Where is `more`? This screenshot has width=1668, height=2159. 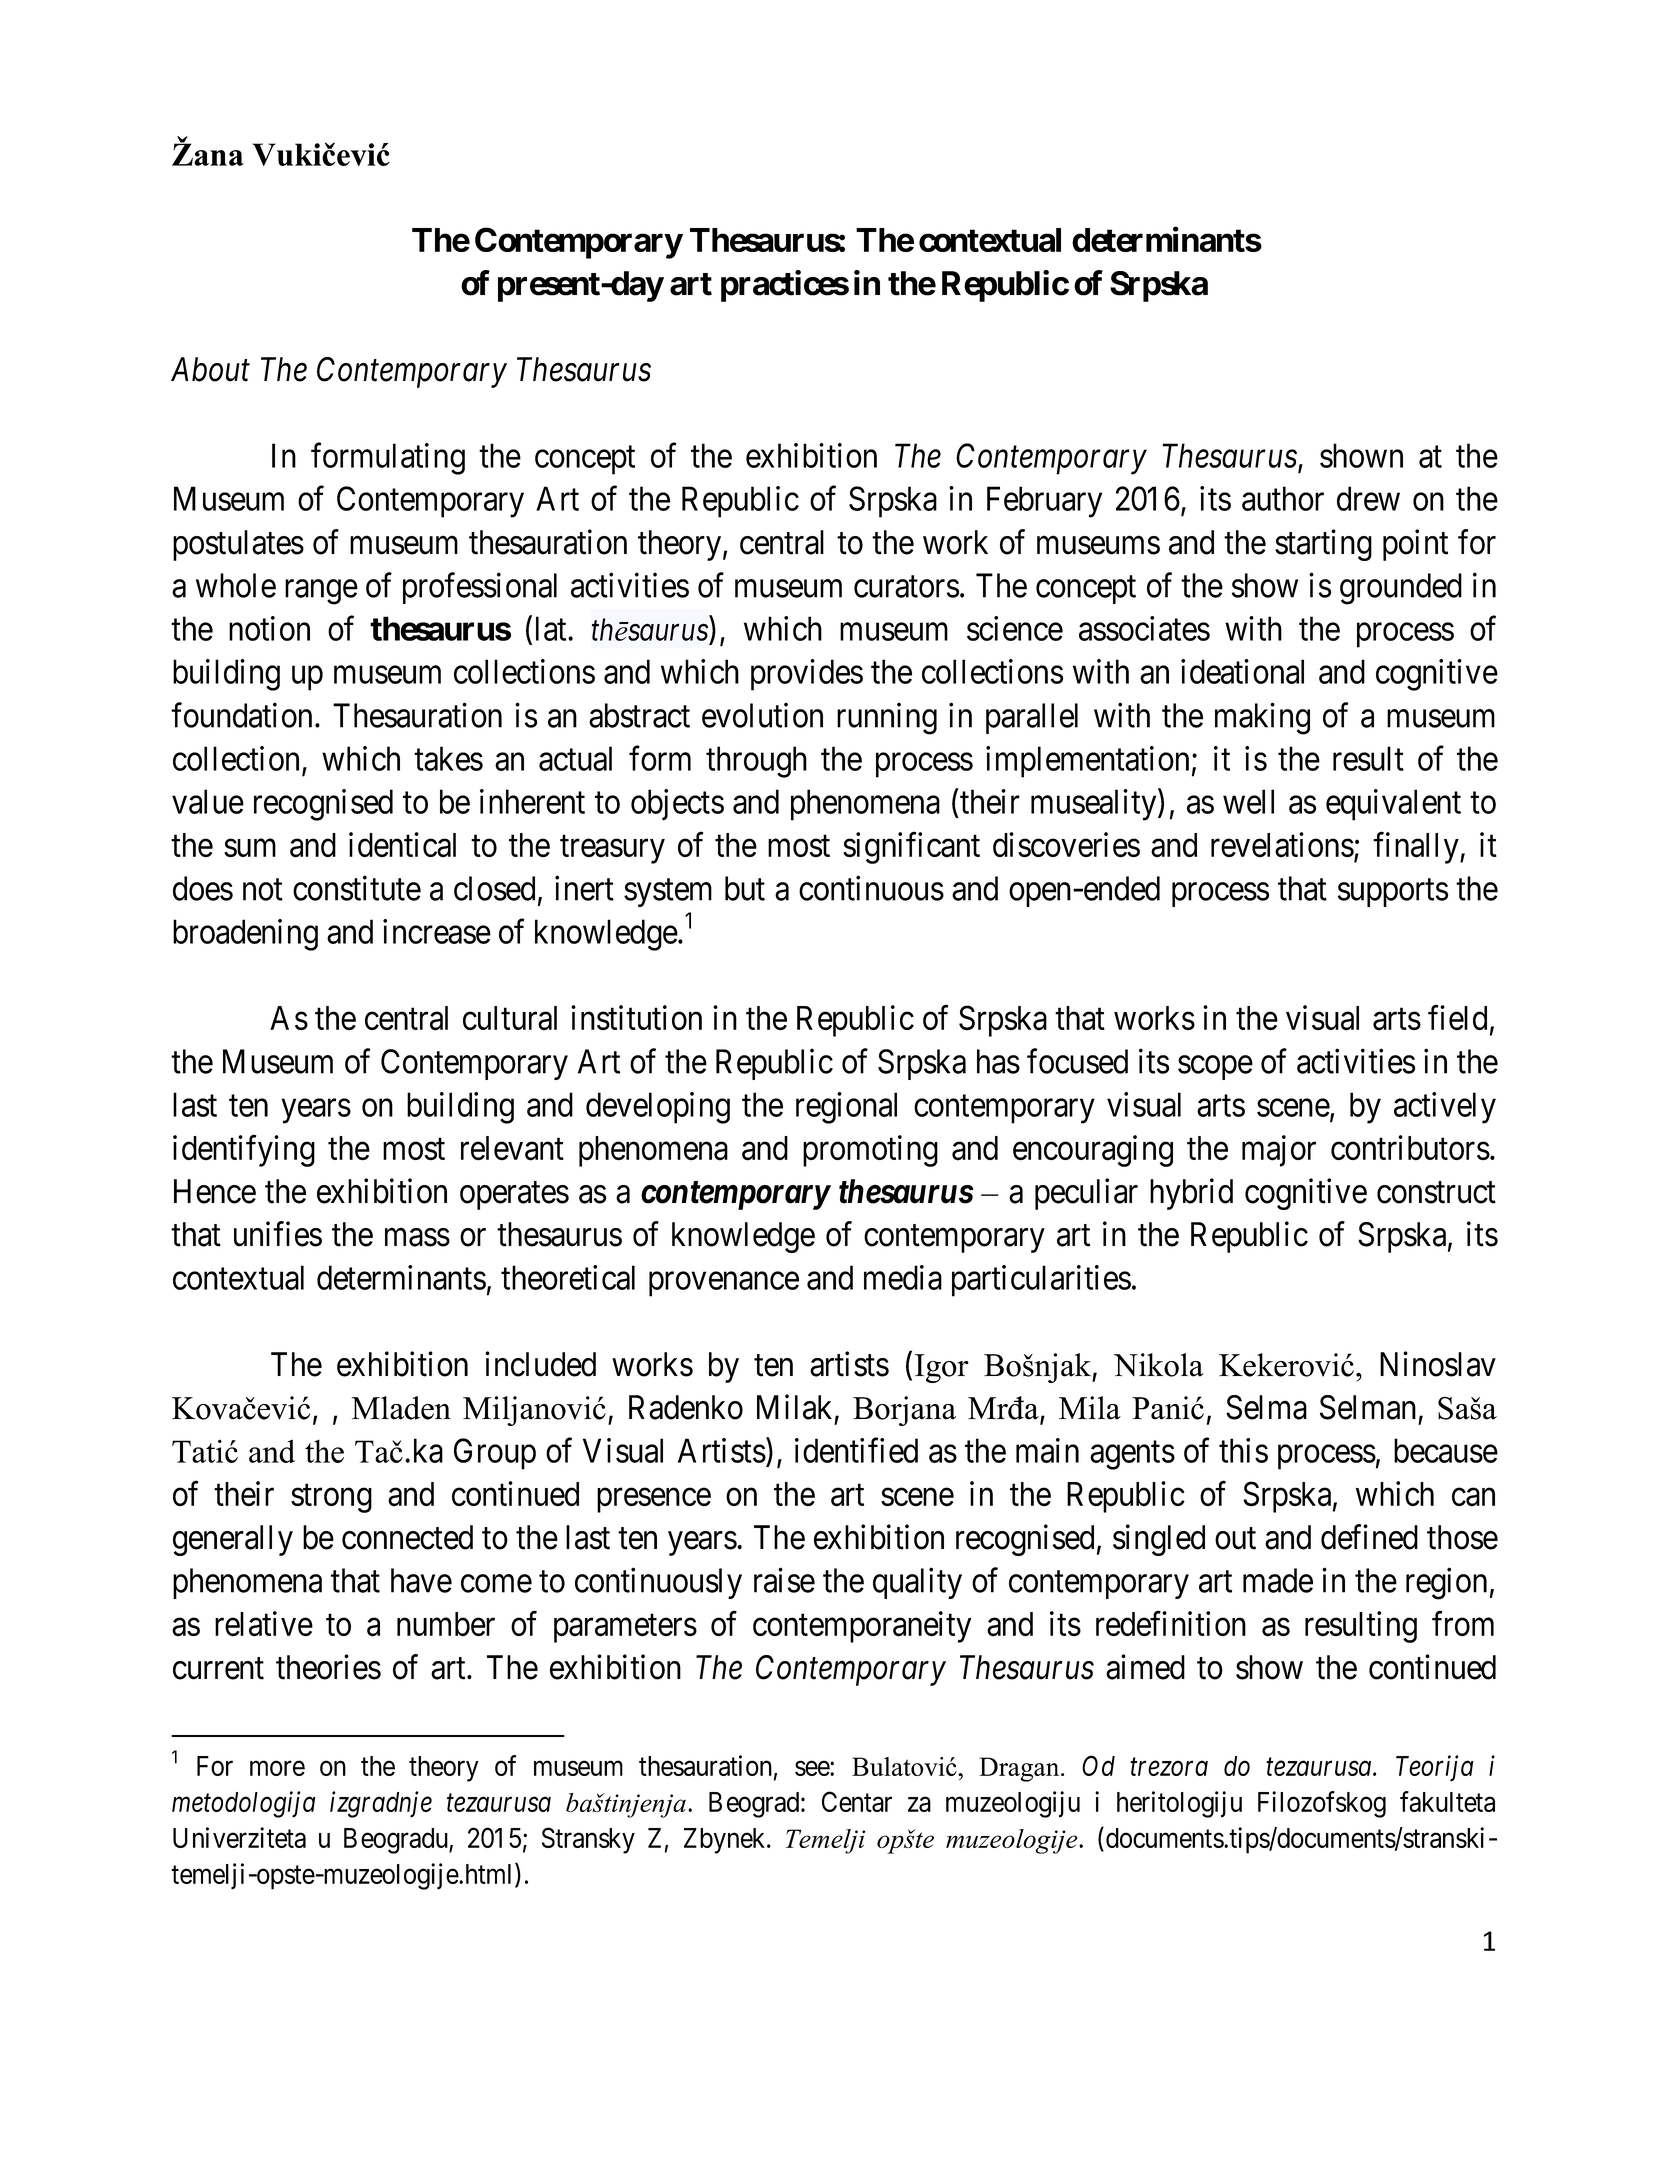 more is located at coordinates (277, 1768).
